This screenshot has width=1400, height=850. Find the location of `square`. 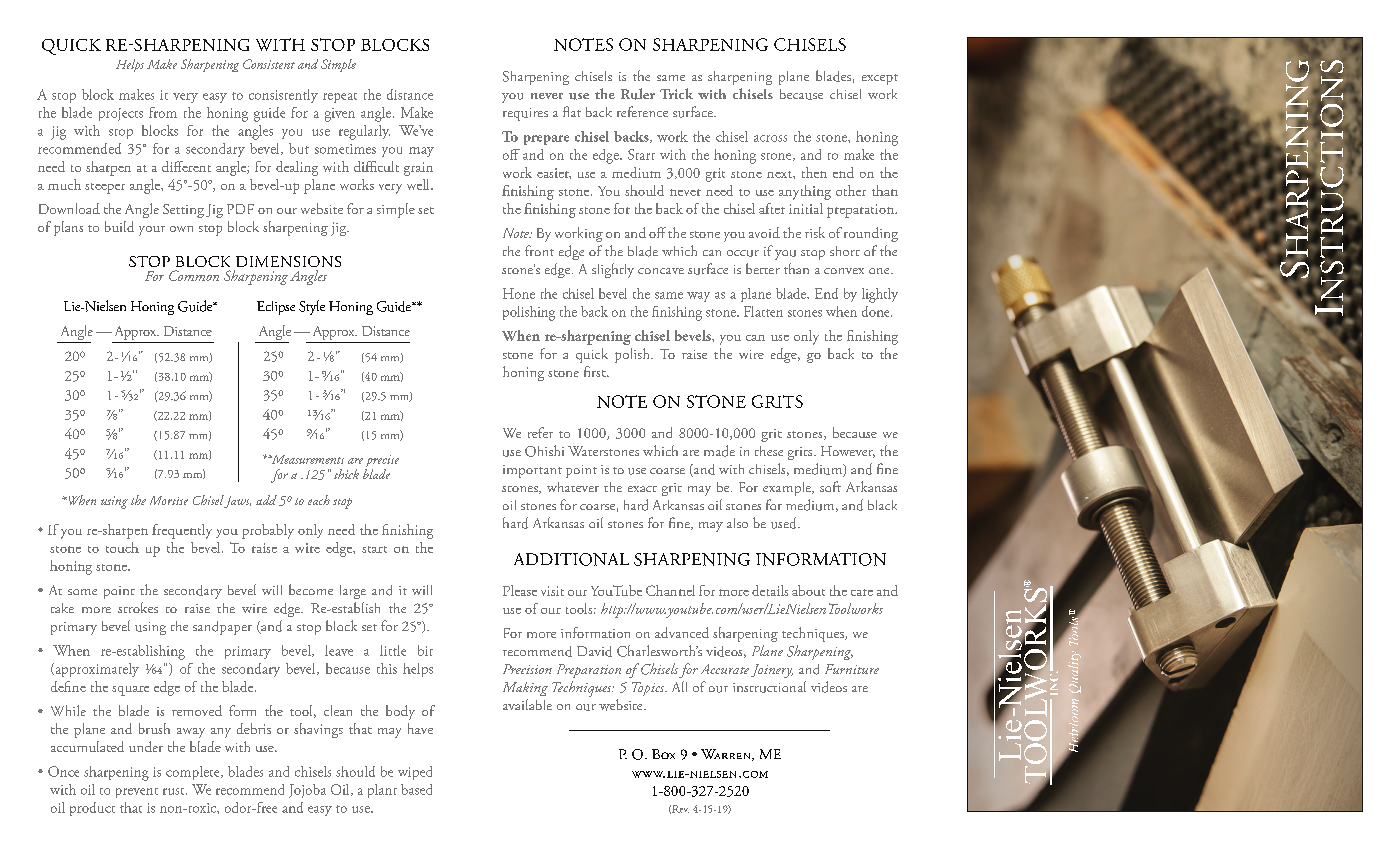

square is located at coordinates (130, 691).
